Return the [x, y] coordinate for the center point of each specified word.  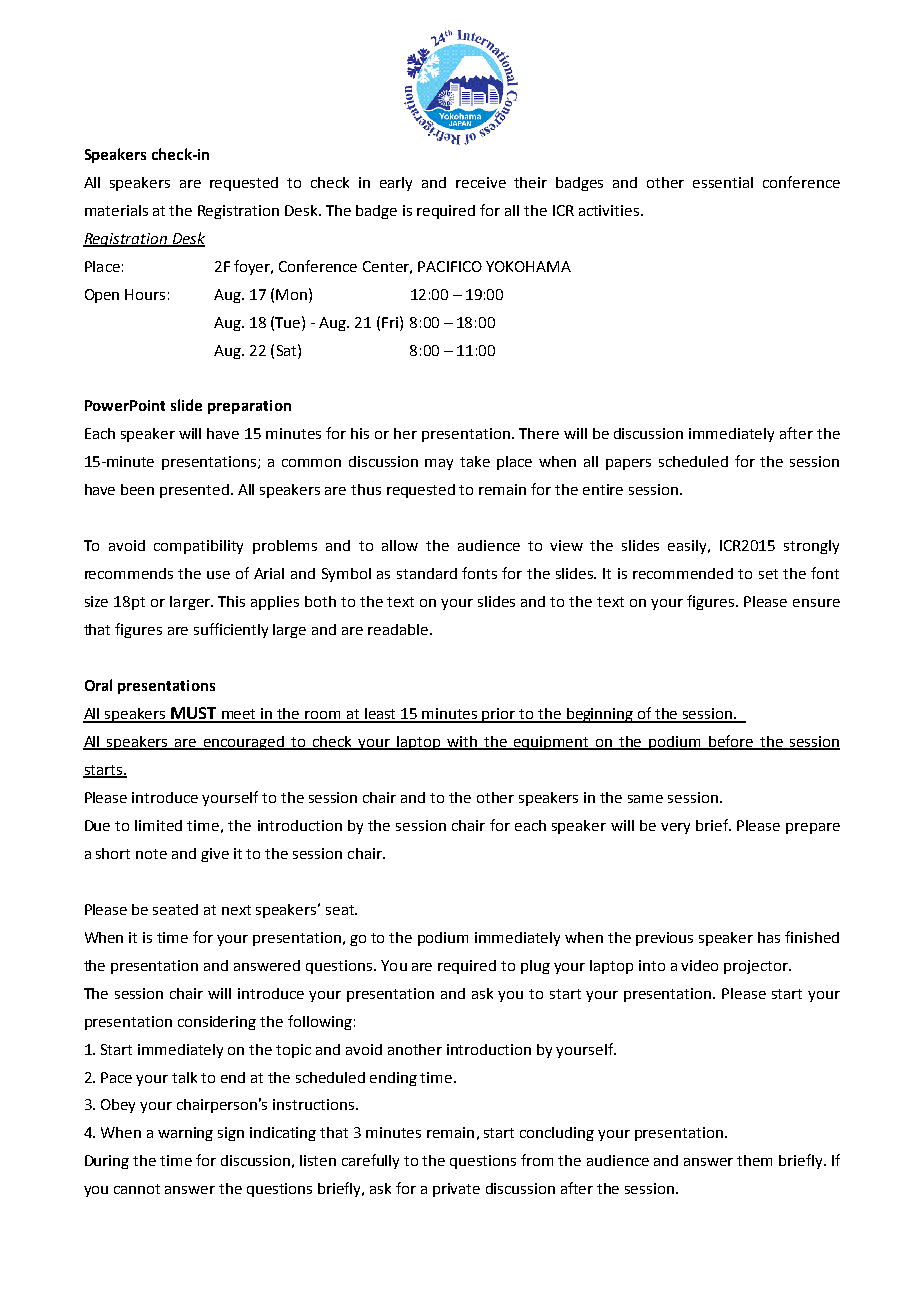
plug [535, 967]
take [475, 461]
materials [116, 210]
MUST [194, 714]
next [236, 910]
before [732, 742]
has [769, 937]
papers [628, 464]
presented [196, 491]
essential [723, 182]
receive [481, 182]
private [456, 1190]
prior [499, 715]
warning [185, 1134]
